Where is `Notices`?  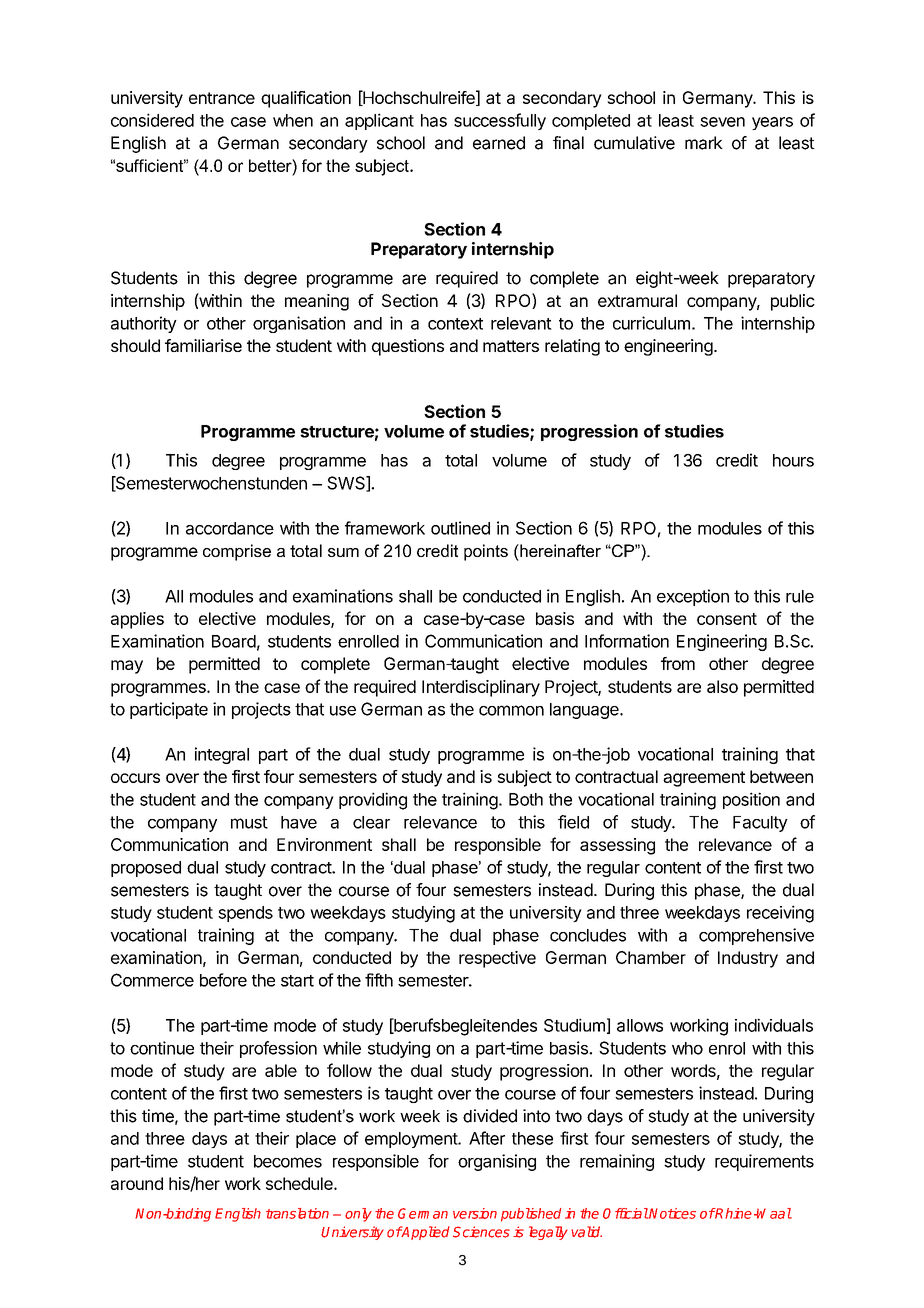 Notices is located at coordinates (672, 1213).
